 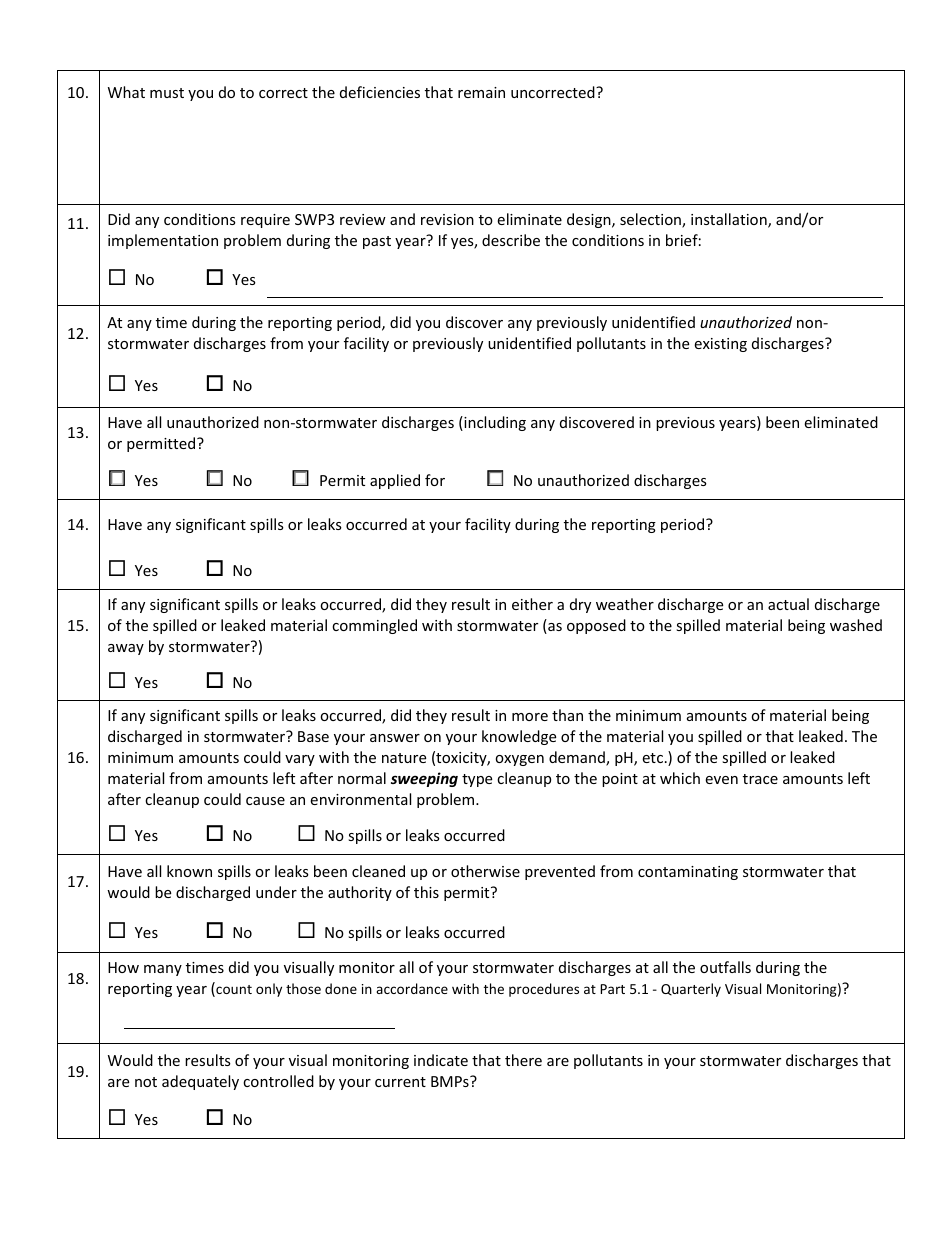 I want to click on trace, so click(x=760, y=779).
